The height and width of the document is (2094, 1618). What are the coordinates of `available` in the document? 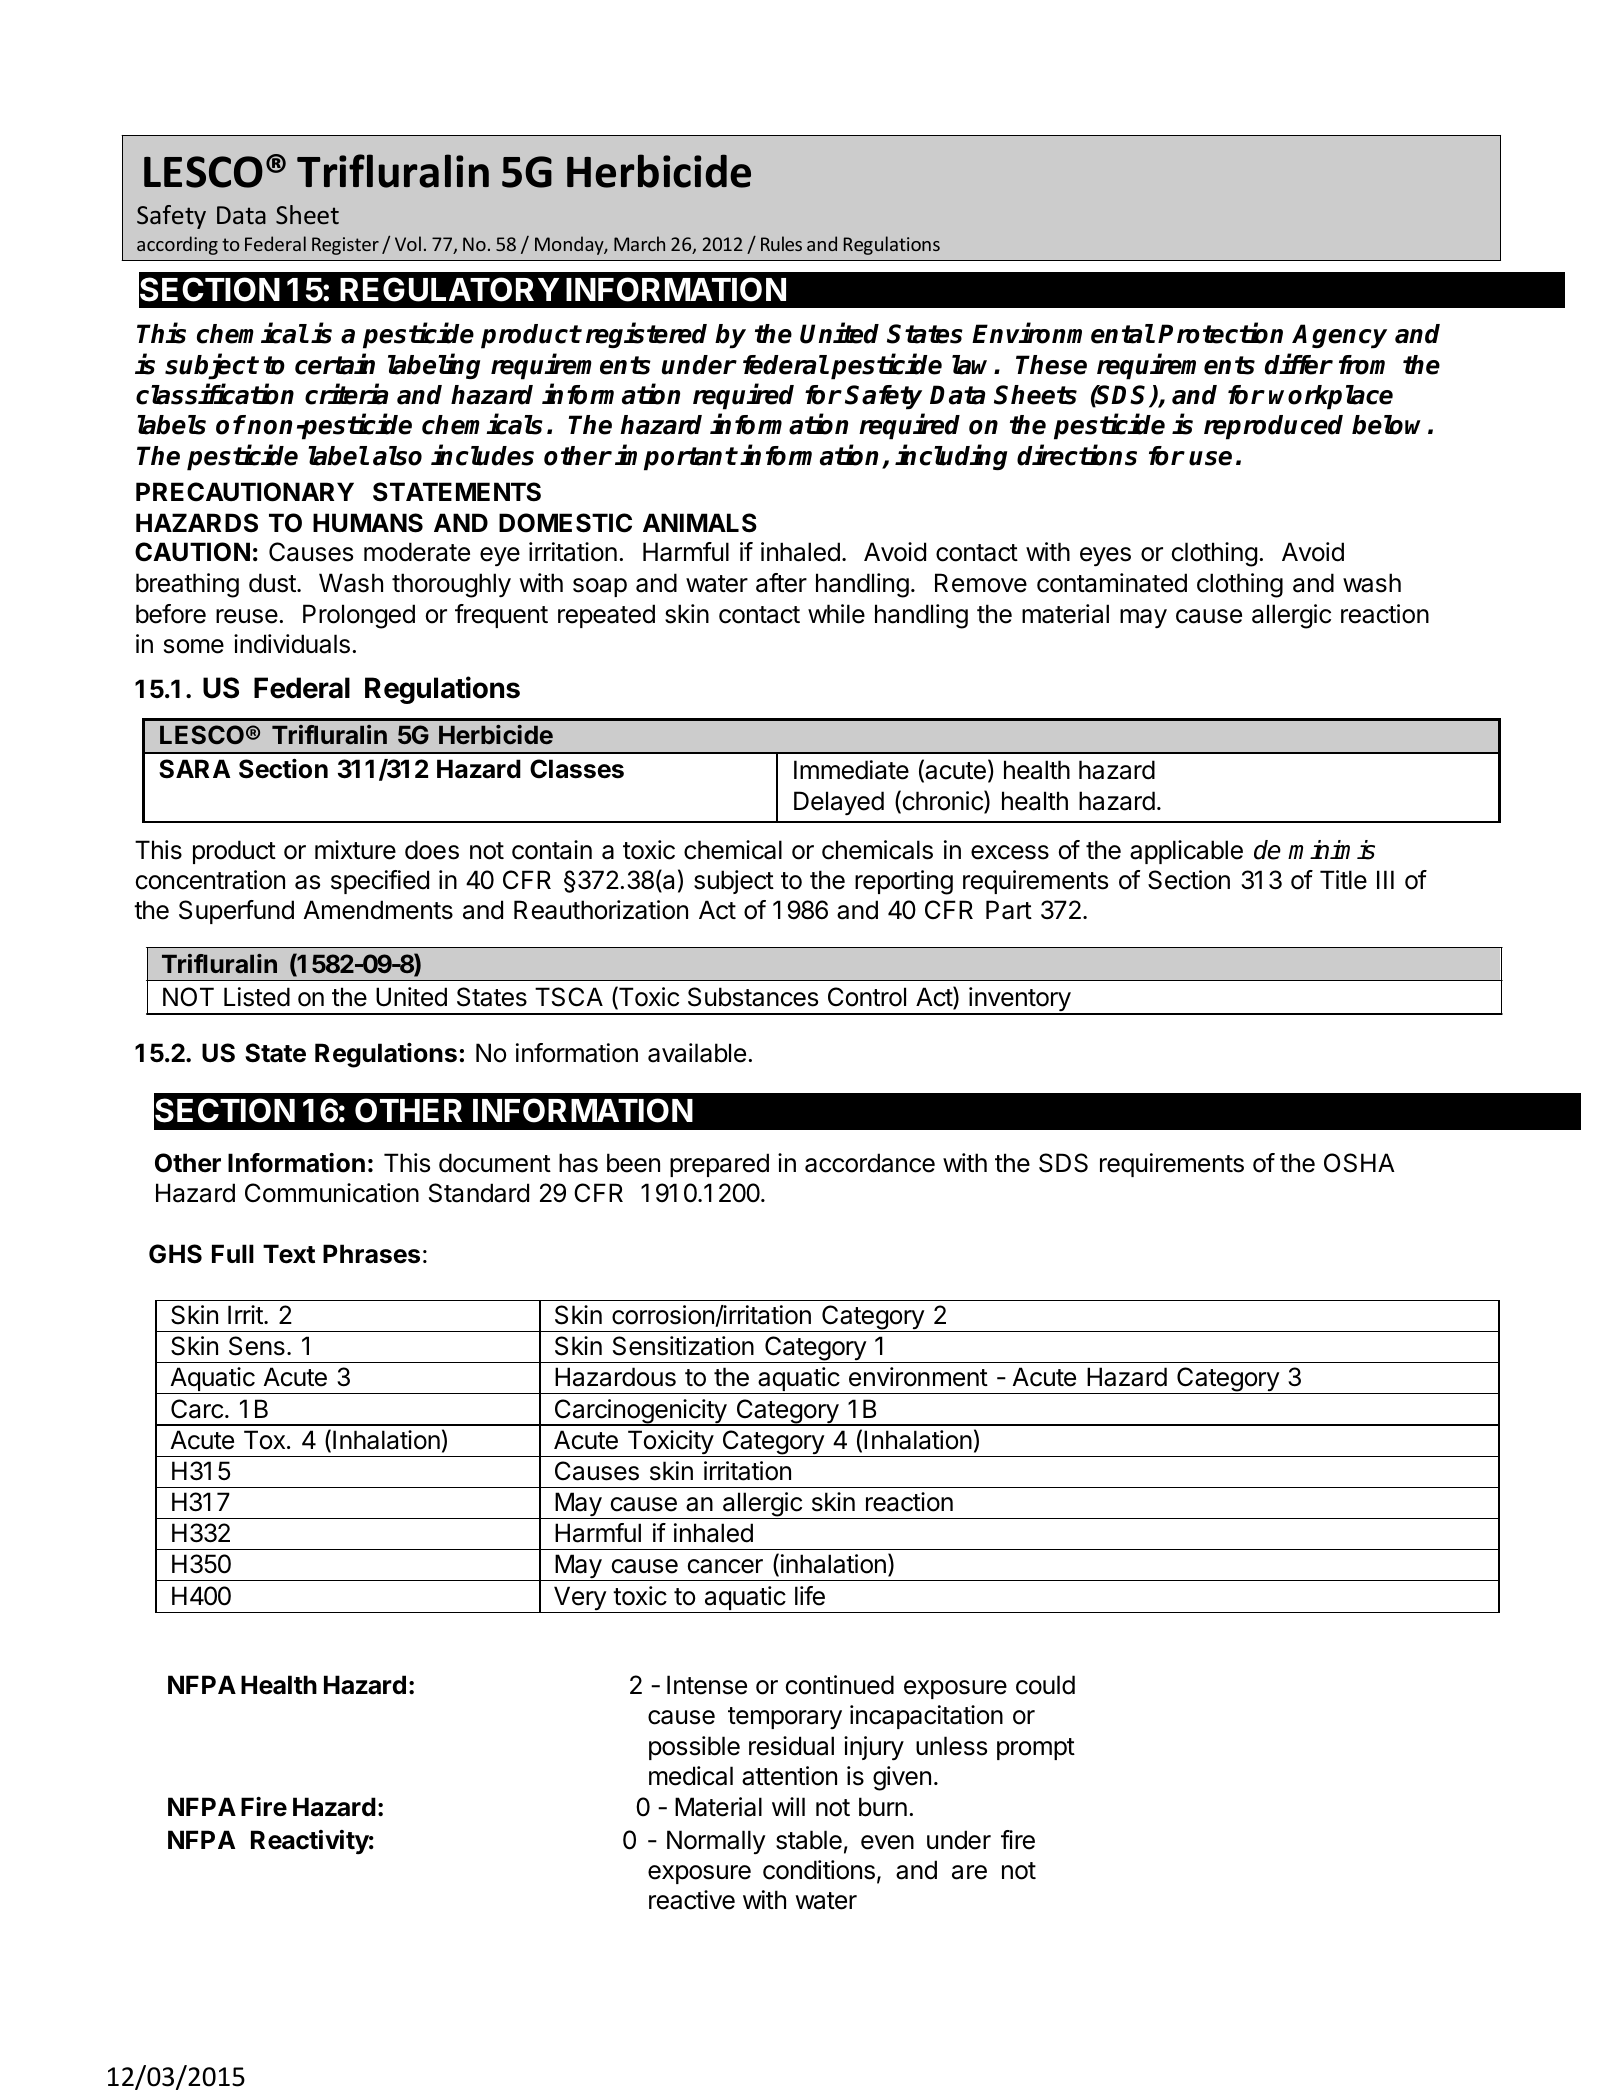 It's located at (697, 1053).
